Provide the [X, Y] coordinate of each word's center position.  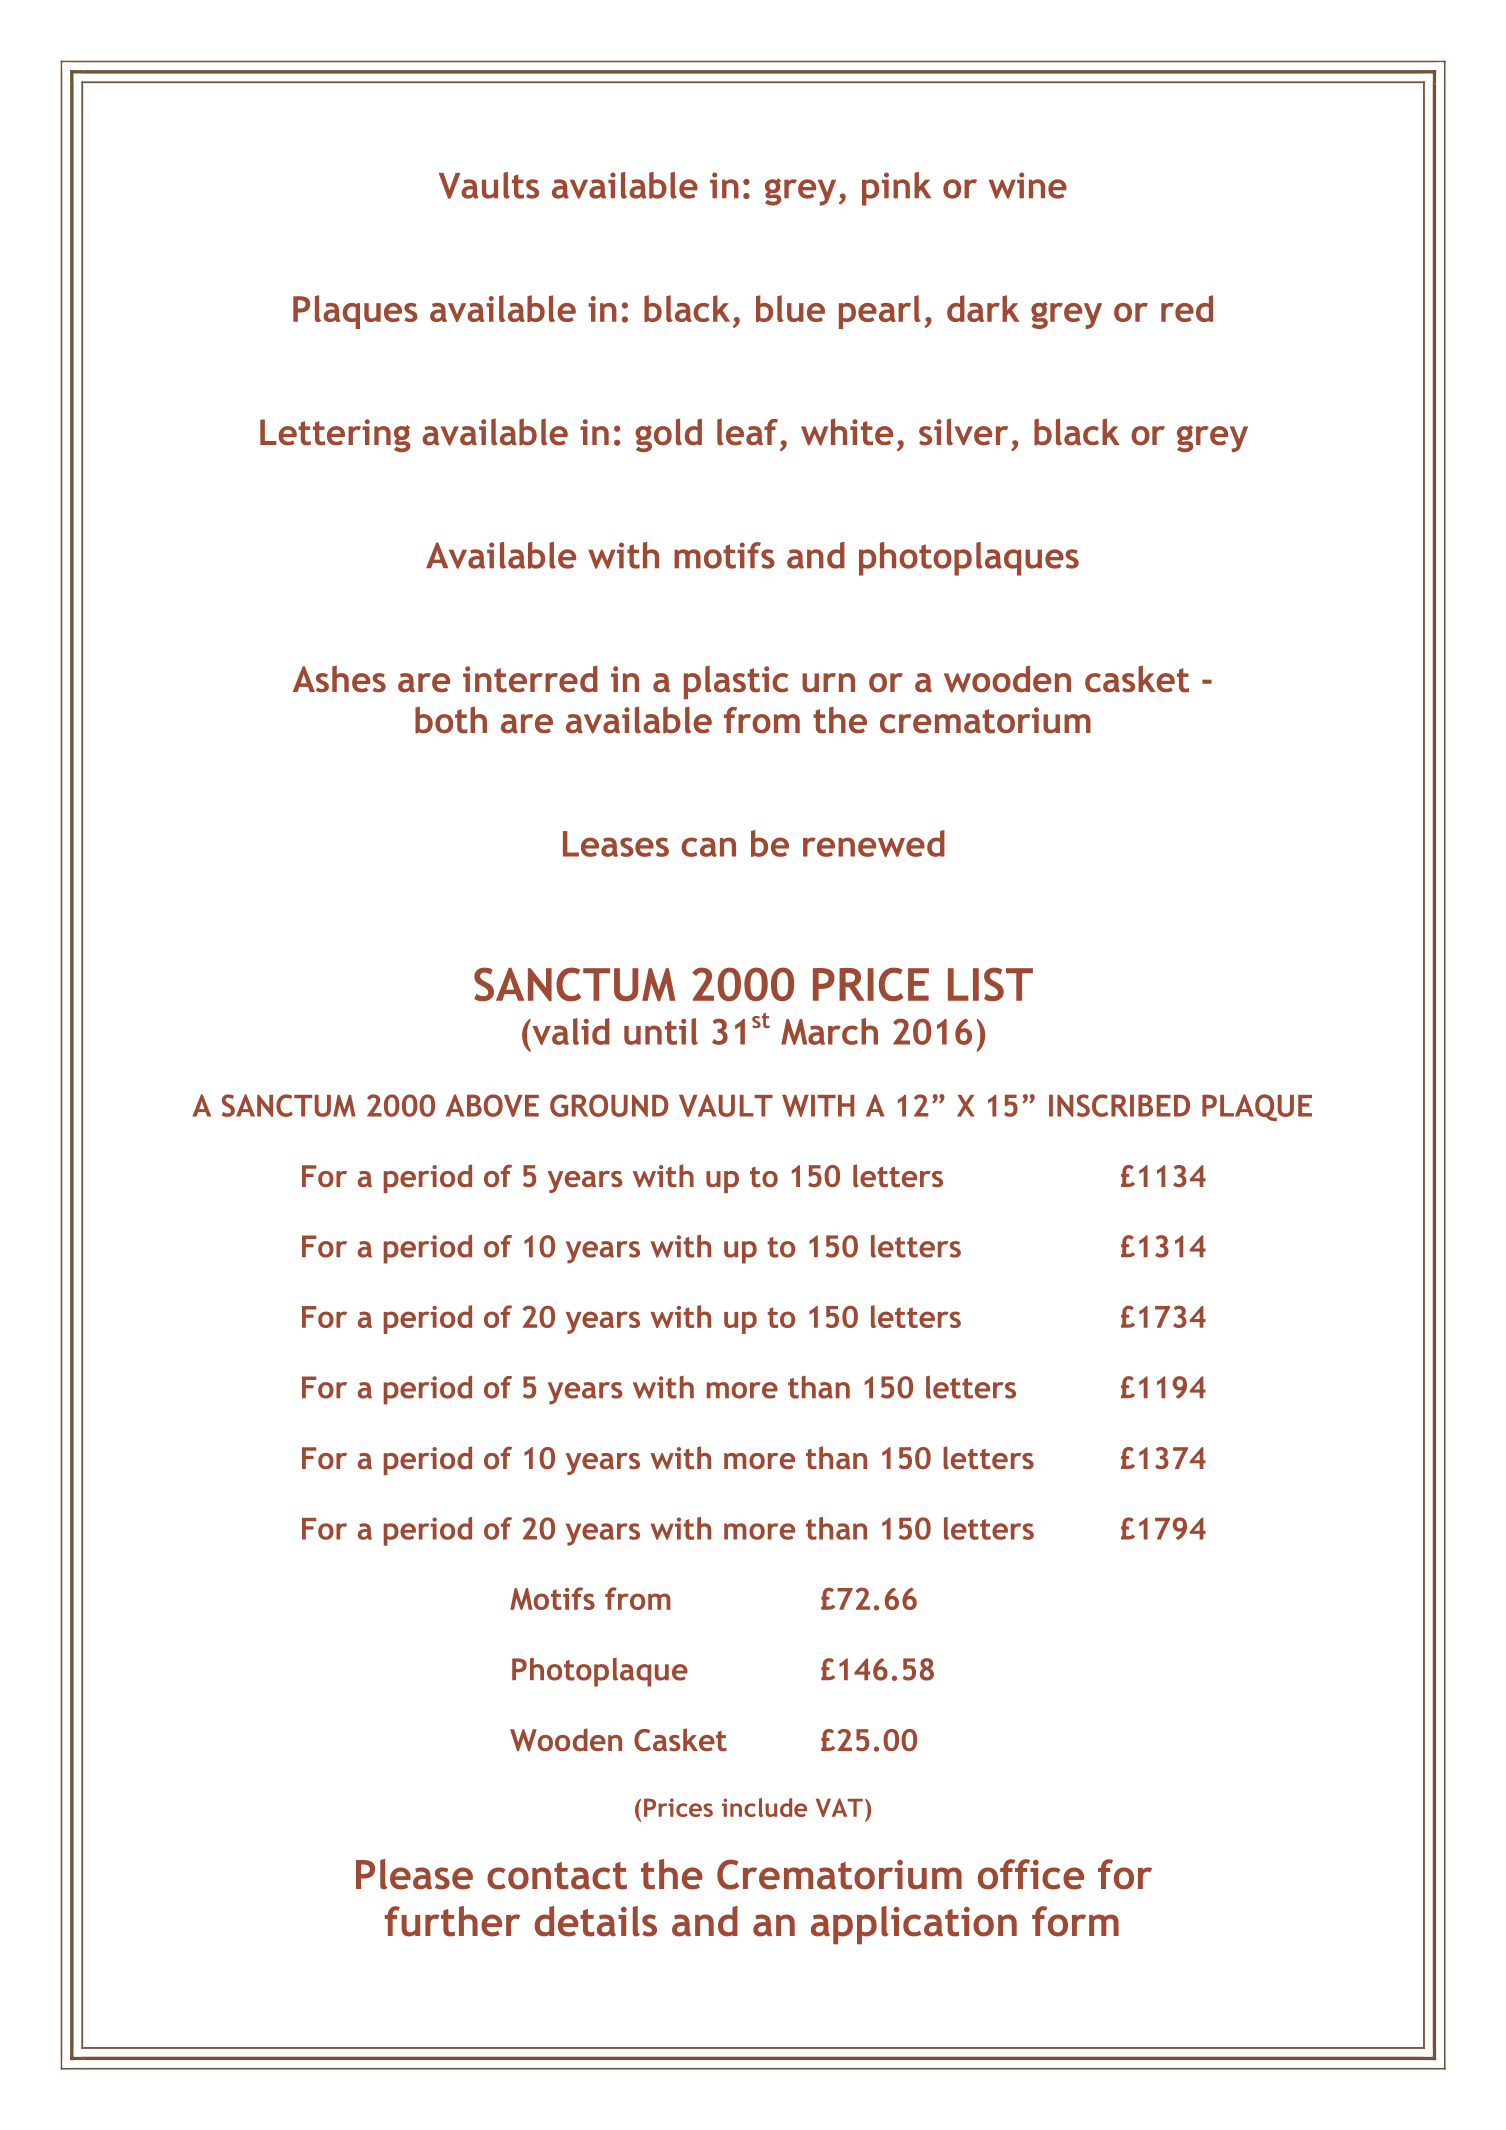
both [451, 720]
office [1031, 1874]
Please [414, 1874]
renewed [874, 843]
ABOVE [492, 1105]
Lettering [335, 435]
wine [1028, 185]
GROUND [609, 1105]
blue [790, 308]
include [764, 1807]
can [708, 847]
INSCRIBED [1119, 1105]
